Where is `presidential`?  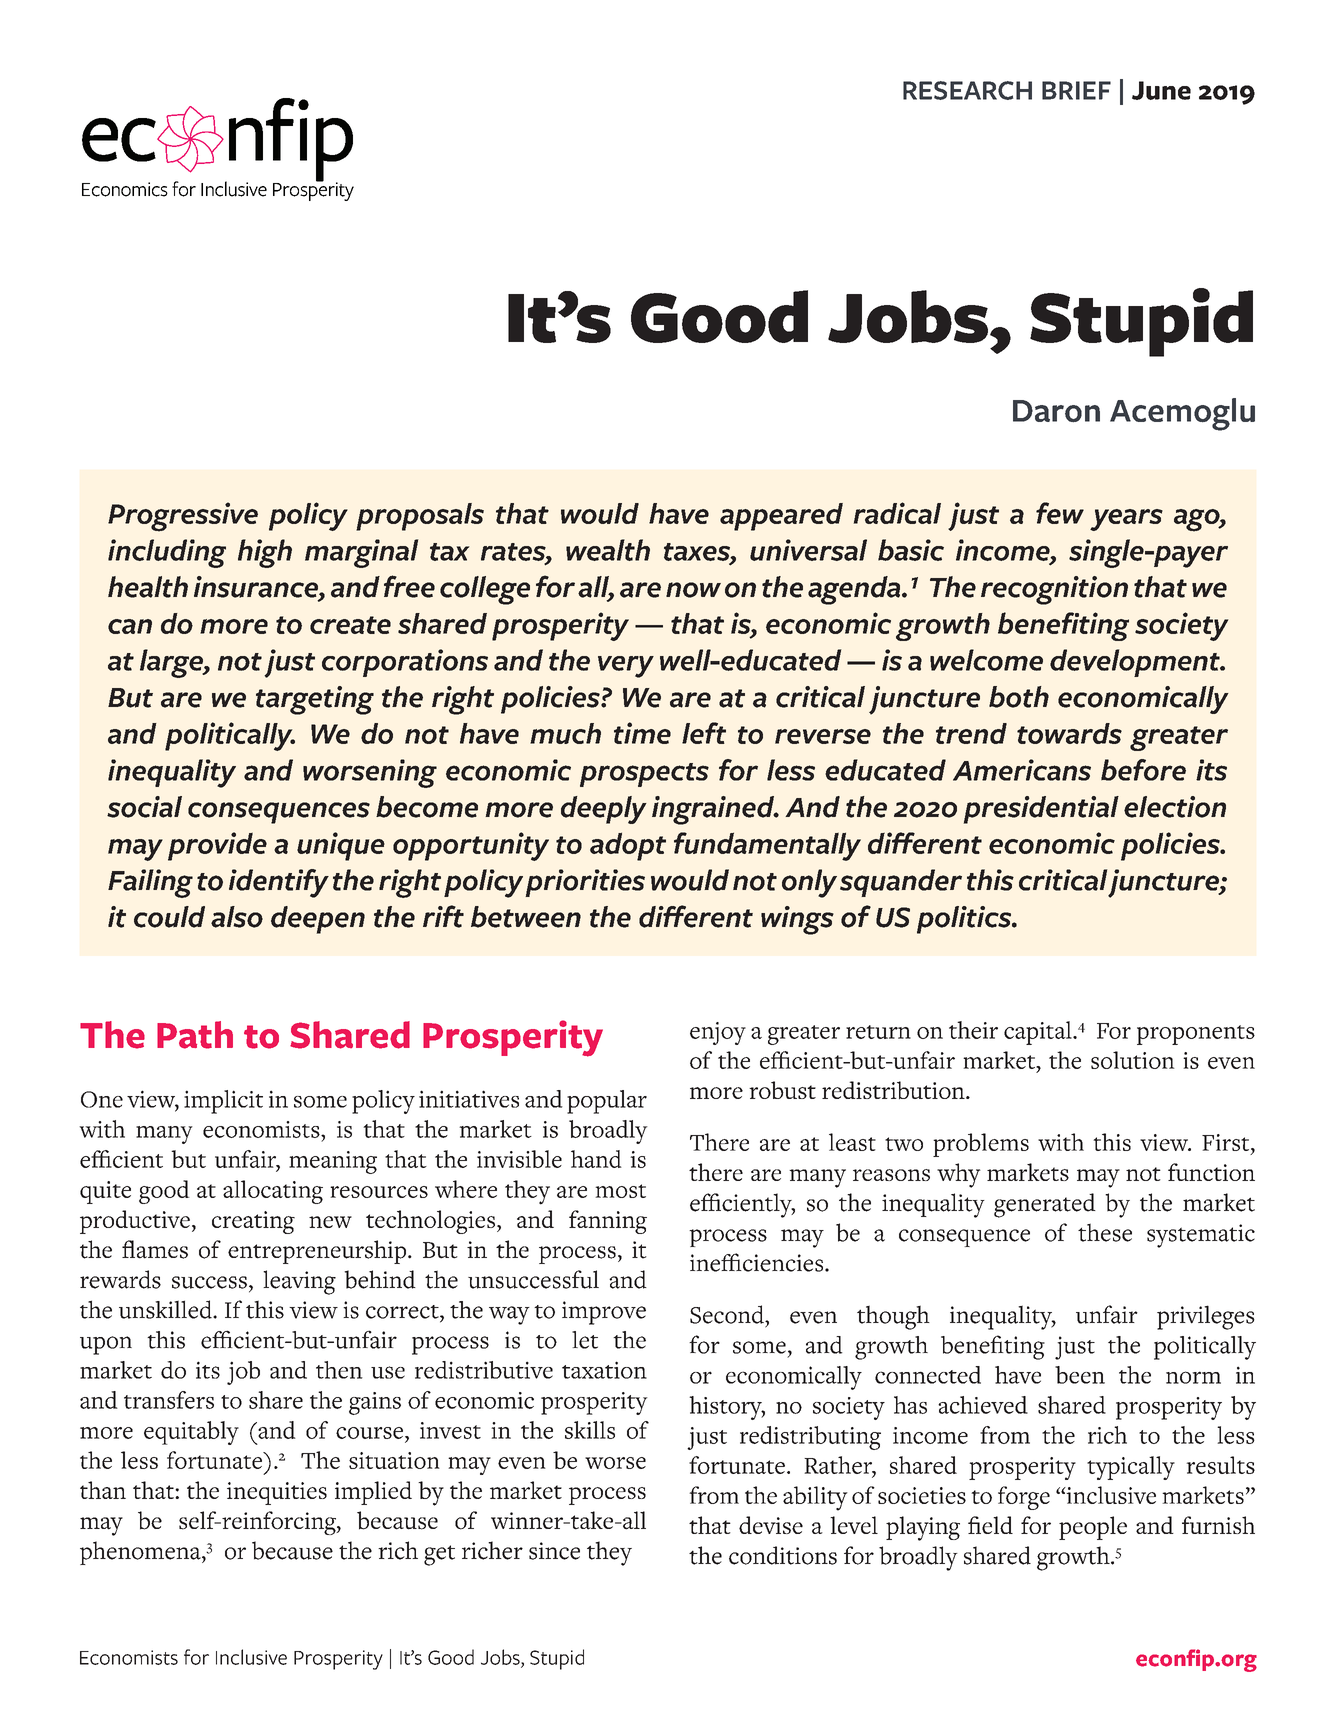 presidential is located at coordinates (1041, 810).
